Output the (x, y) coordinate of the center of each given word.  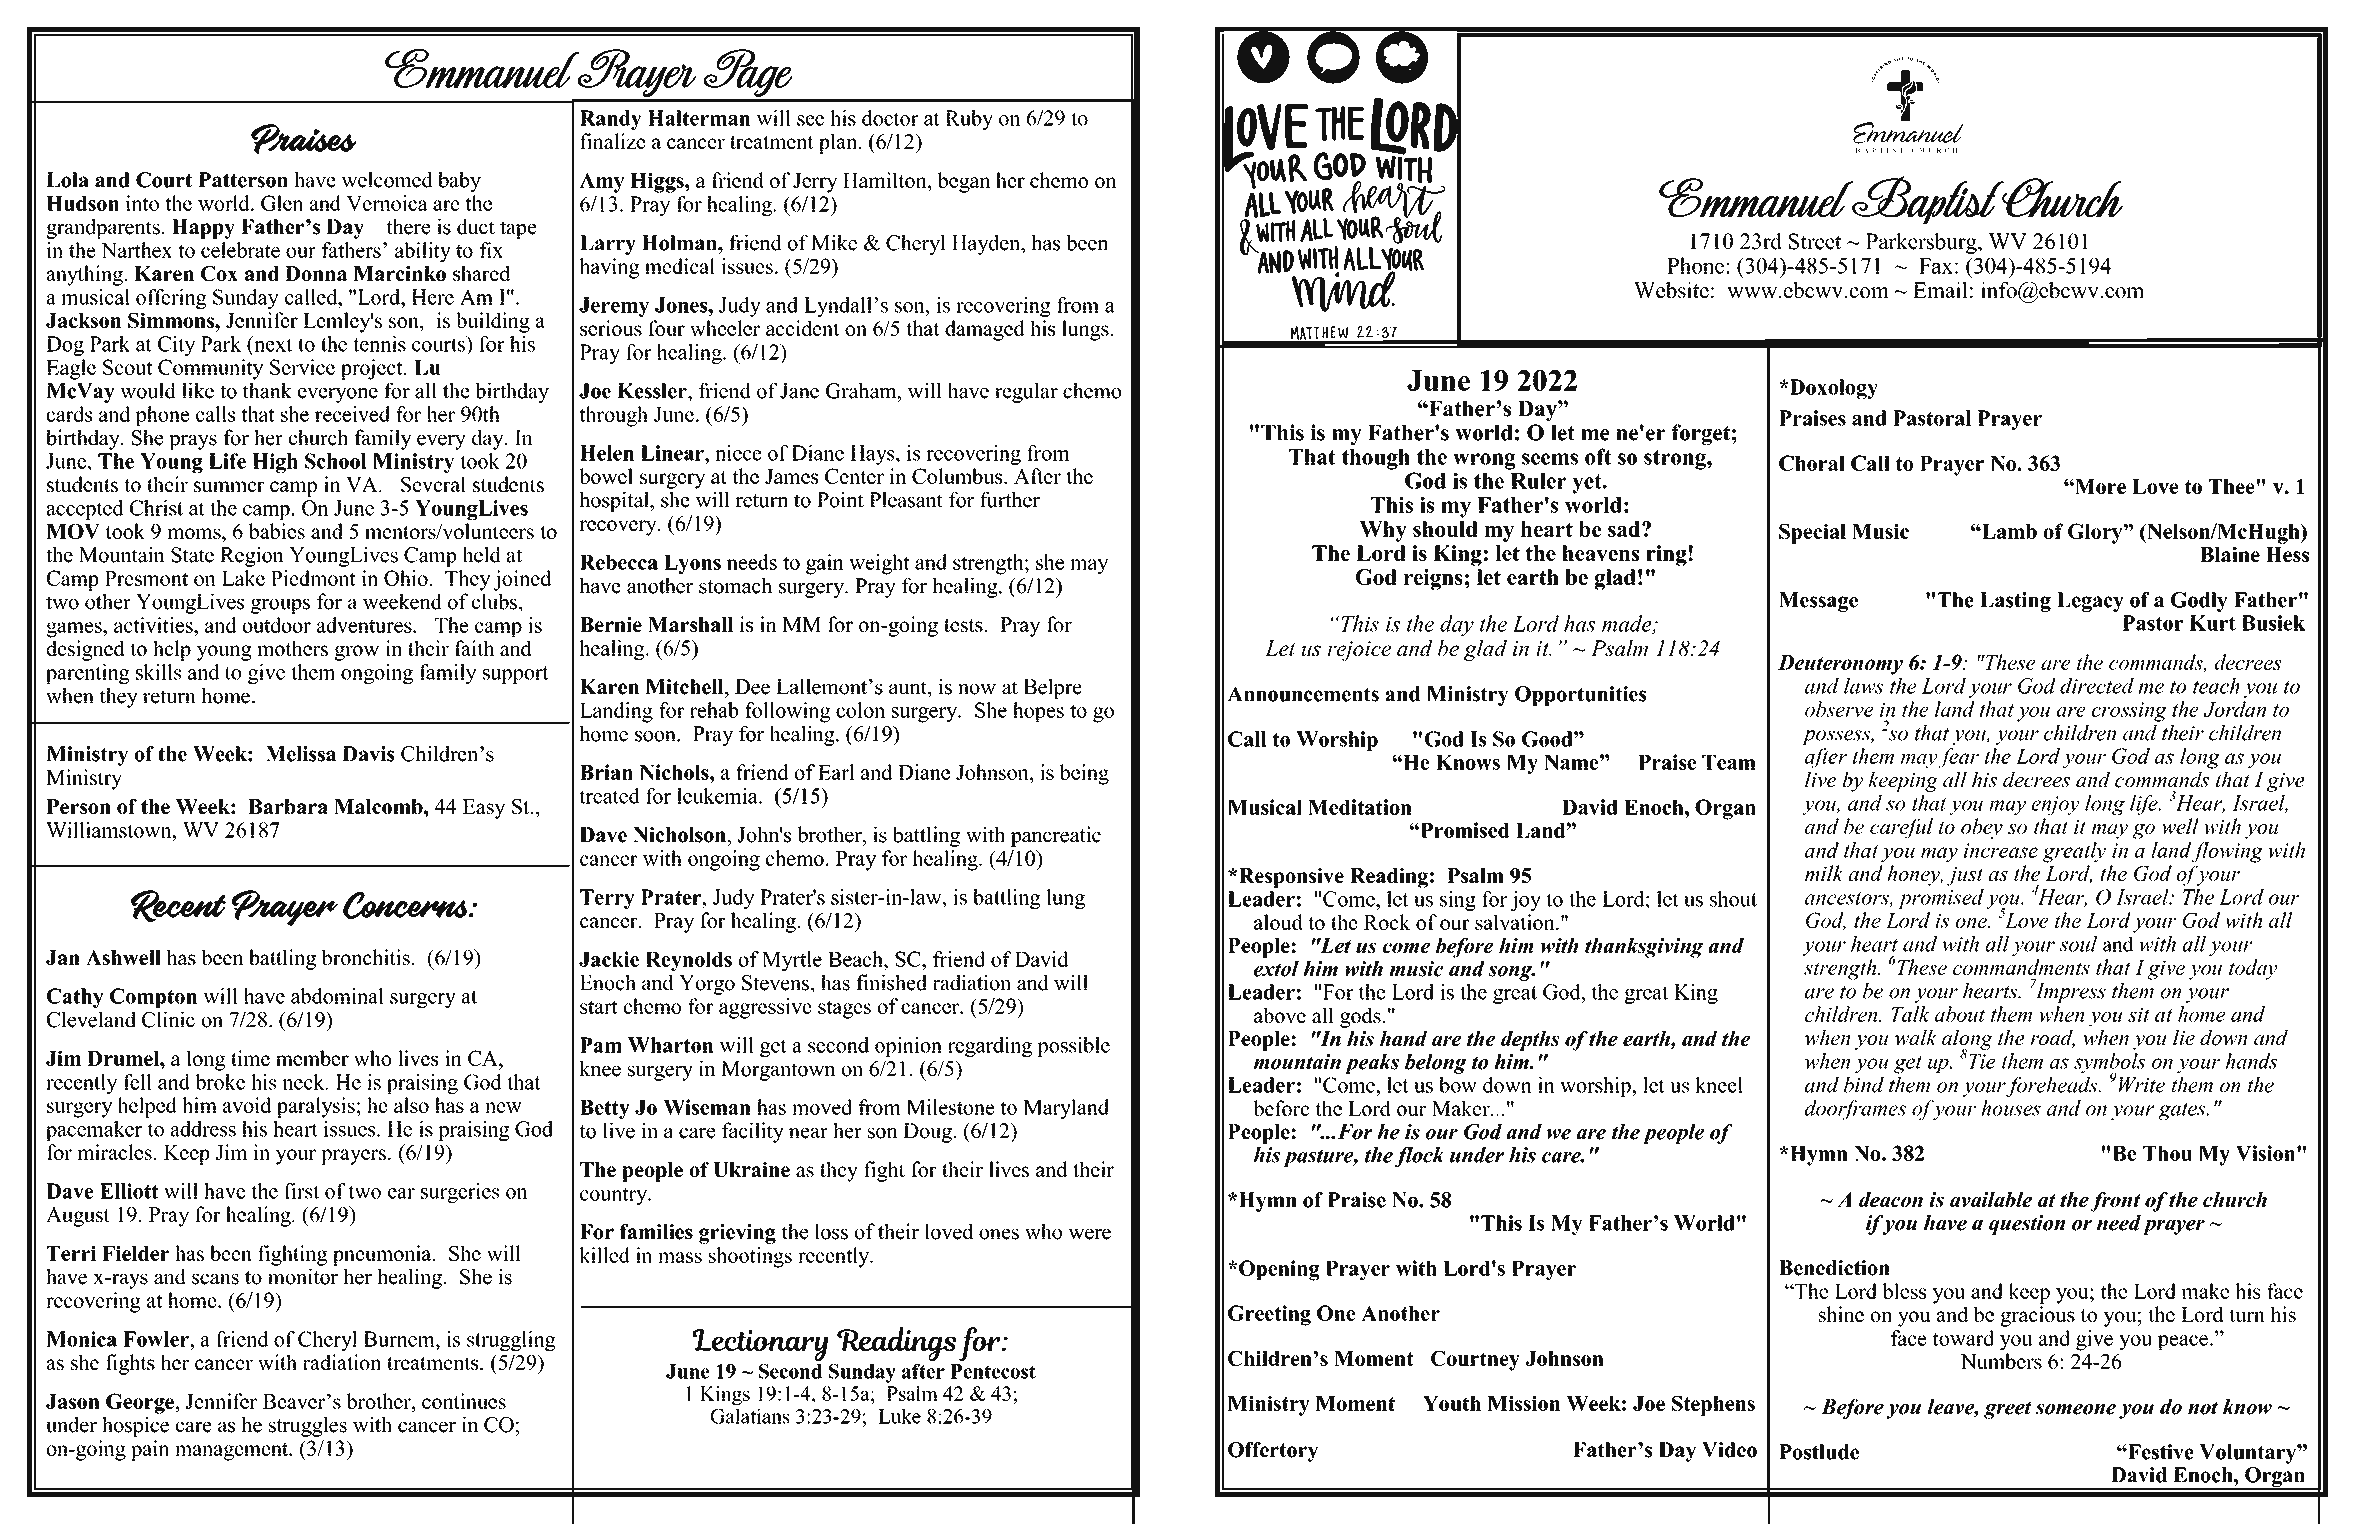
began (964, 182)
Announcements (1303, 694)
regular (1026, 392)
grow (357, 653)
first (301, 1191)
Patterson (243, 180)
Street (1815, 241)
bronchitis (365, 957)
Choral (1812, 463)
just (1965, 876)
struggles (308, 1426)
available (1991, 1199)
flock (1419, 1157)
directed (2097, 686)
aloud (1278, 922)
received (352, 414)
